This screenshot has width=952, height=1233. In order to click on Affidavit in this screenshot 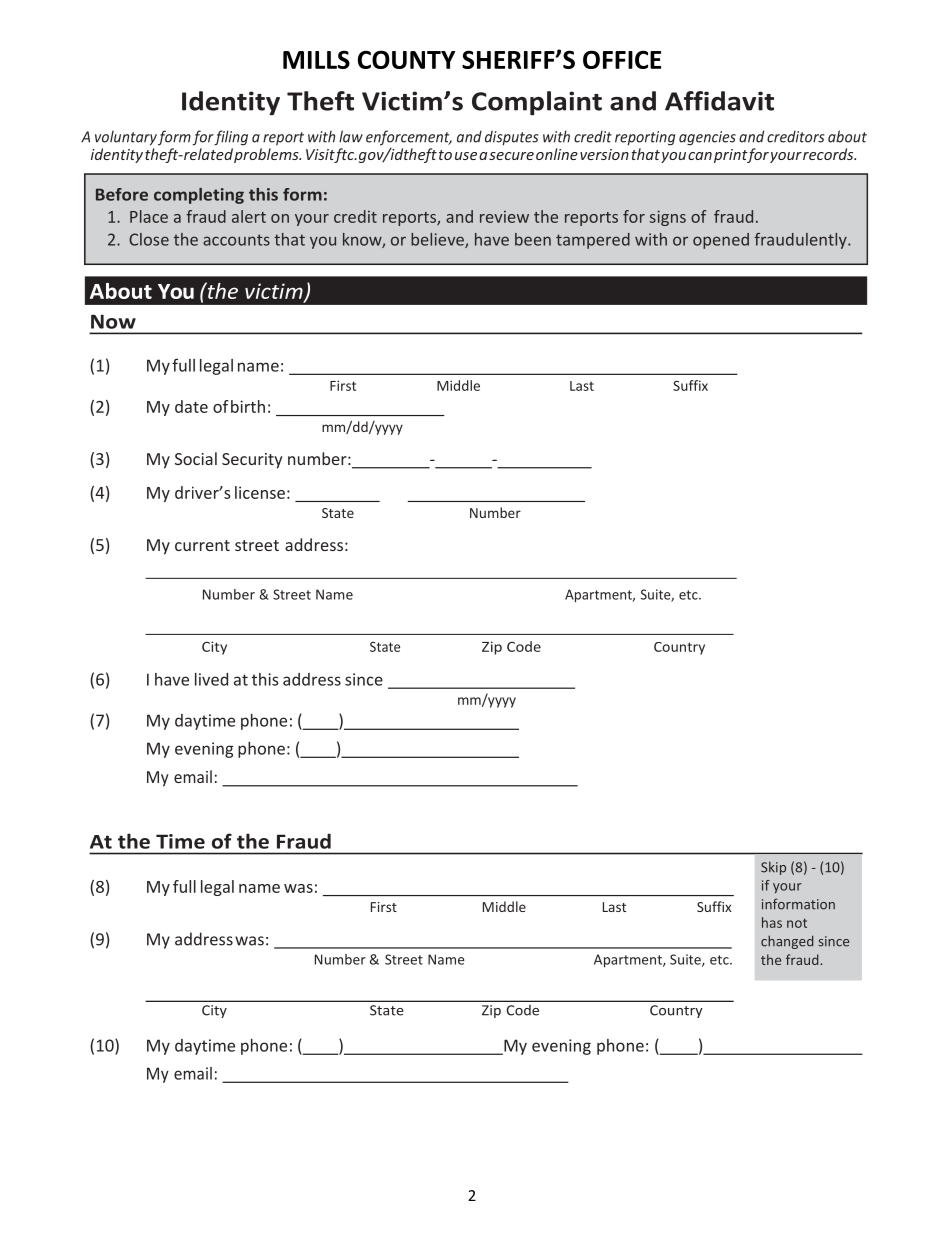, I will do `click(719, 101)`.
